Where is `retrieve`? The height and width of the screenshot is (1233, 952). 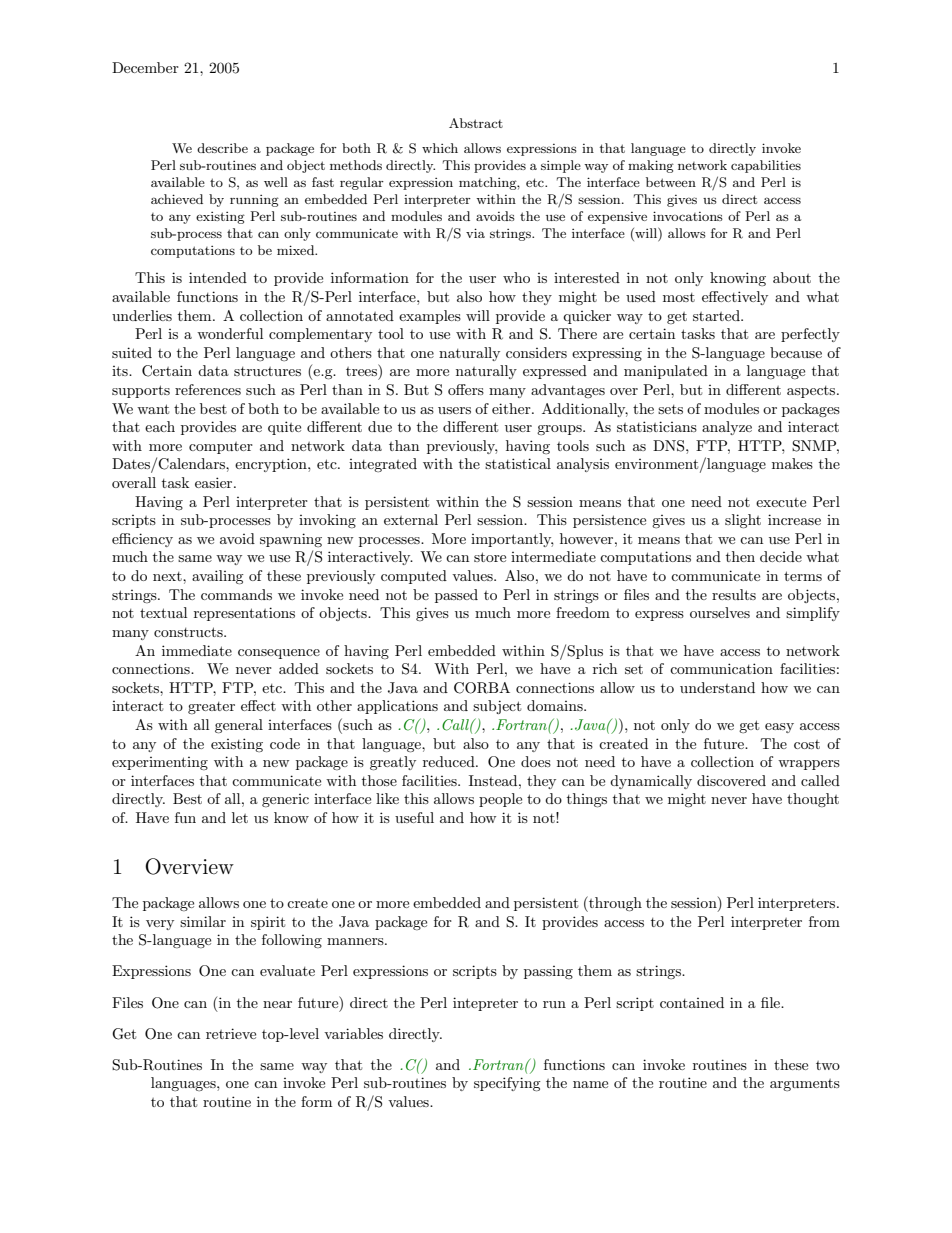
retrieve is located at coordinates (231, 1033).
